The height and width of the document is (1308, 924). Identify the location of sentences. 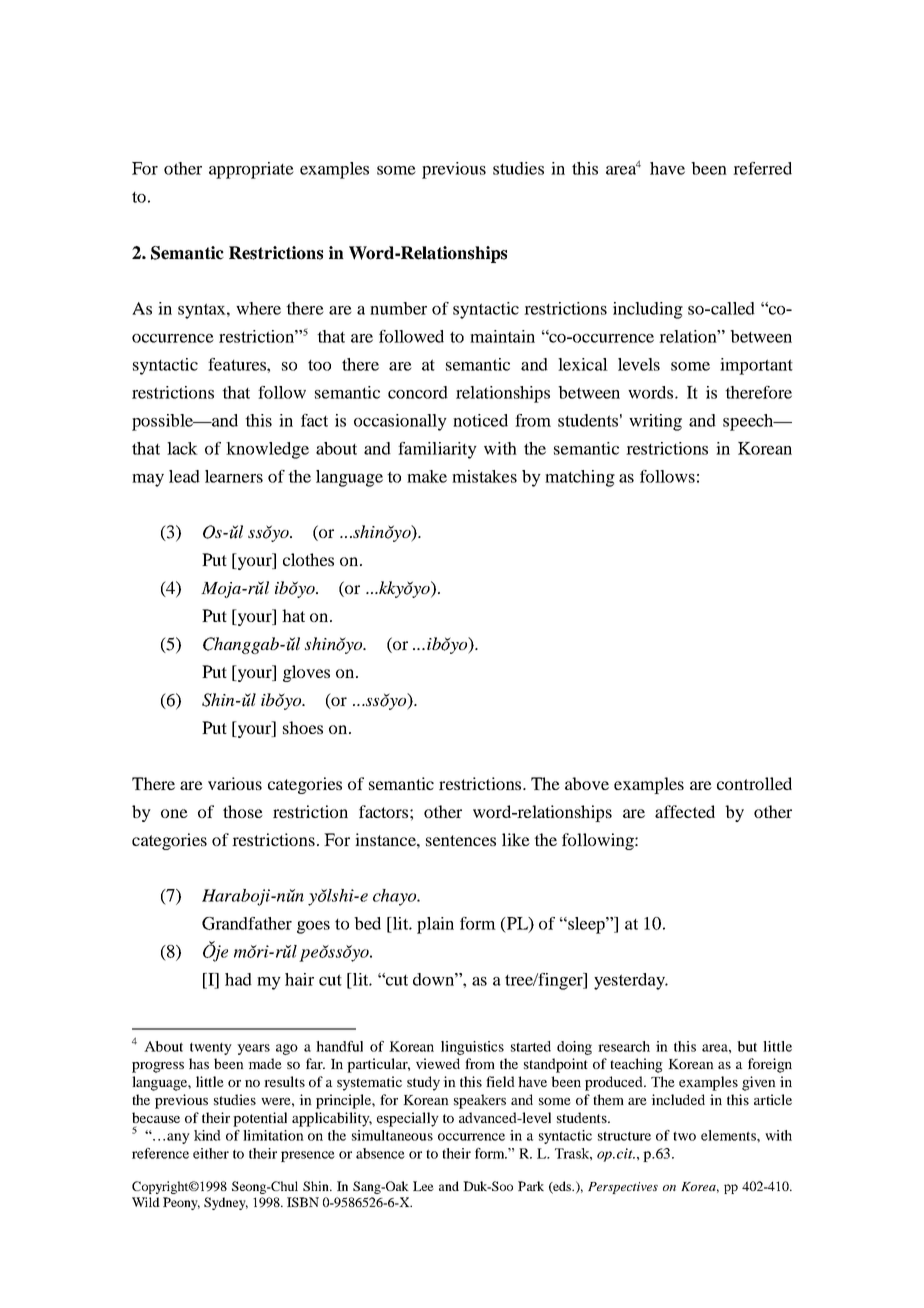
(461, 840).
